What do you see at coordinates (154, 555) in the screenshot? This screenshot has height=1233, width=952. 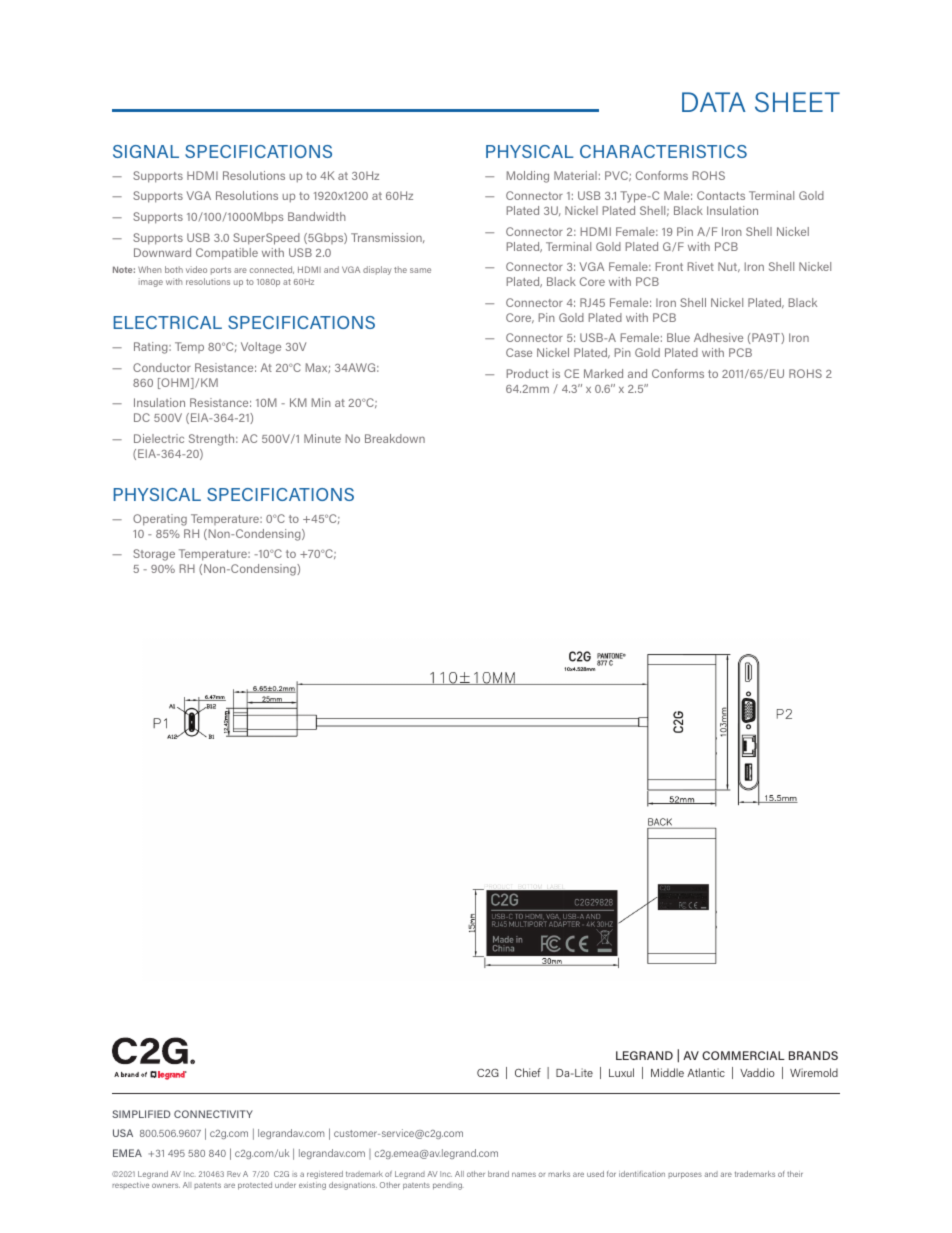 I see `Storage` at bounding box center [154, 555].
